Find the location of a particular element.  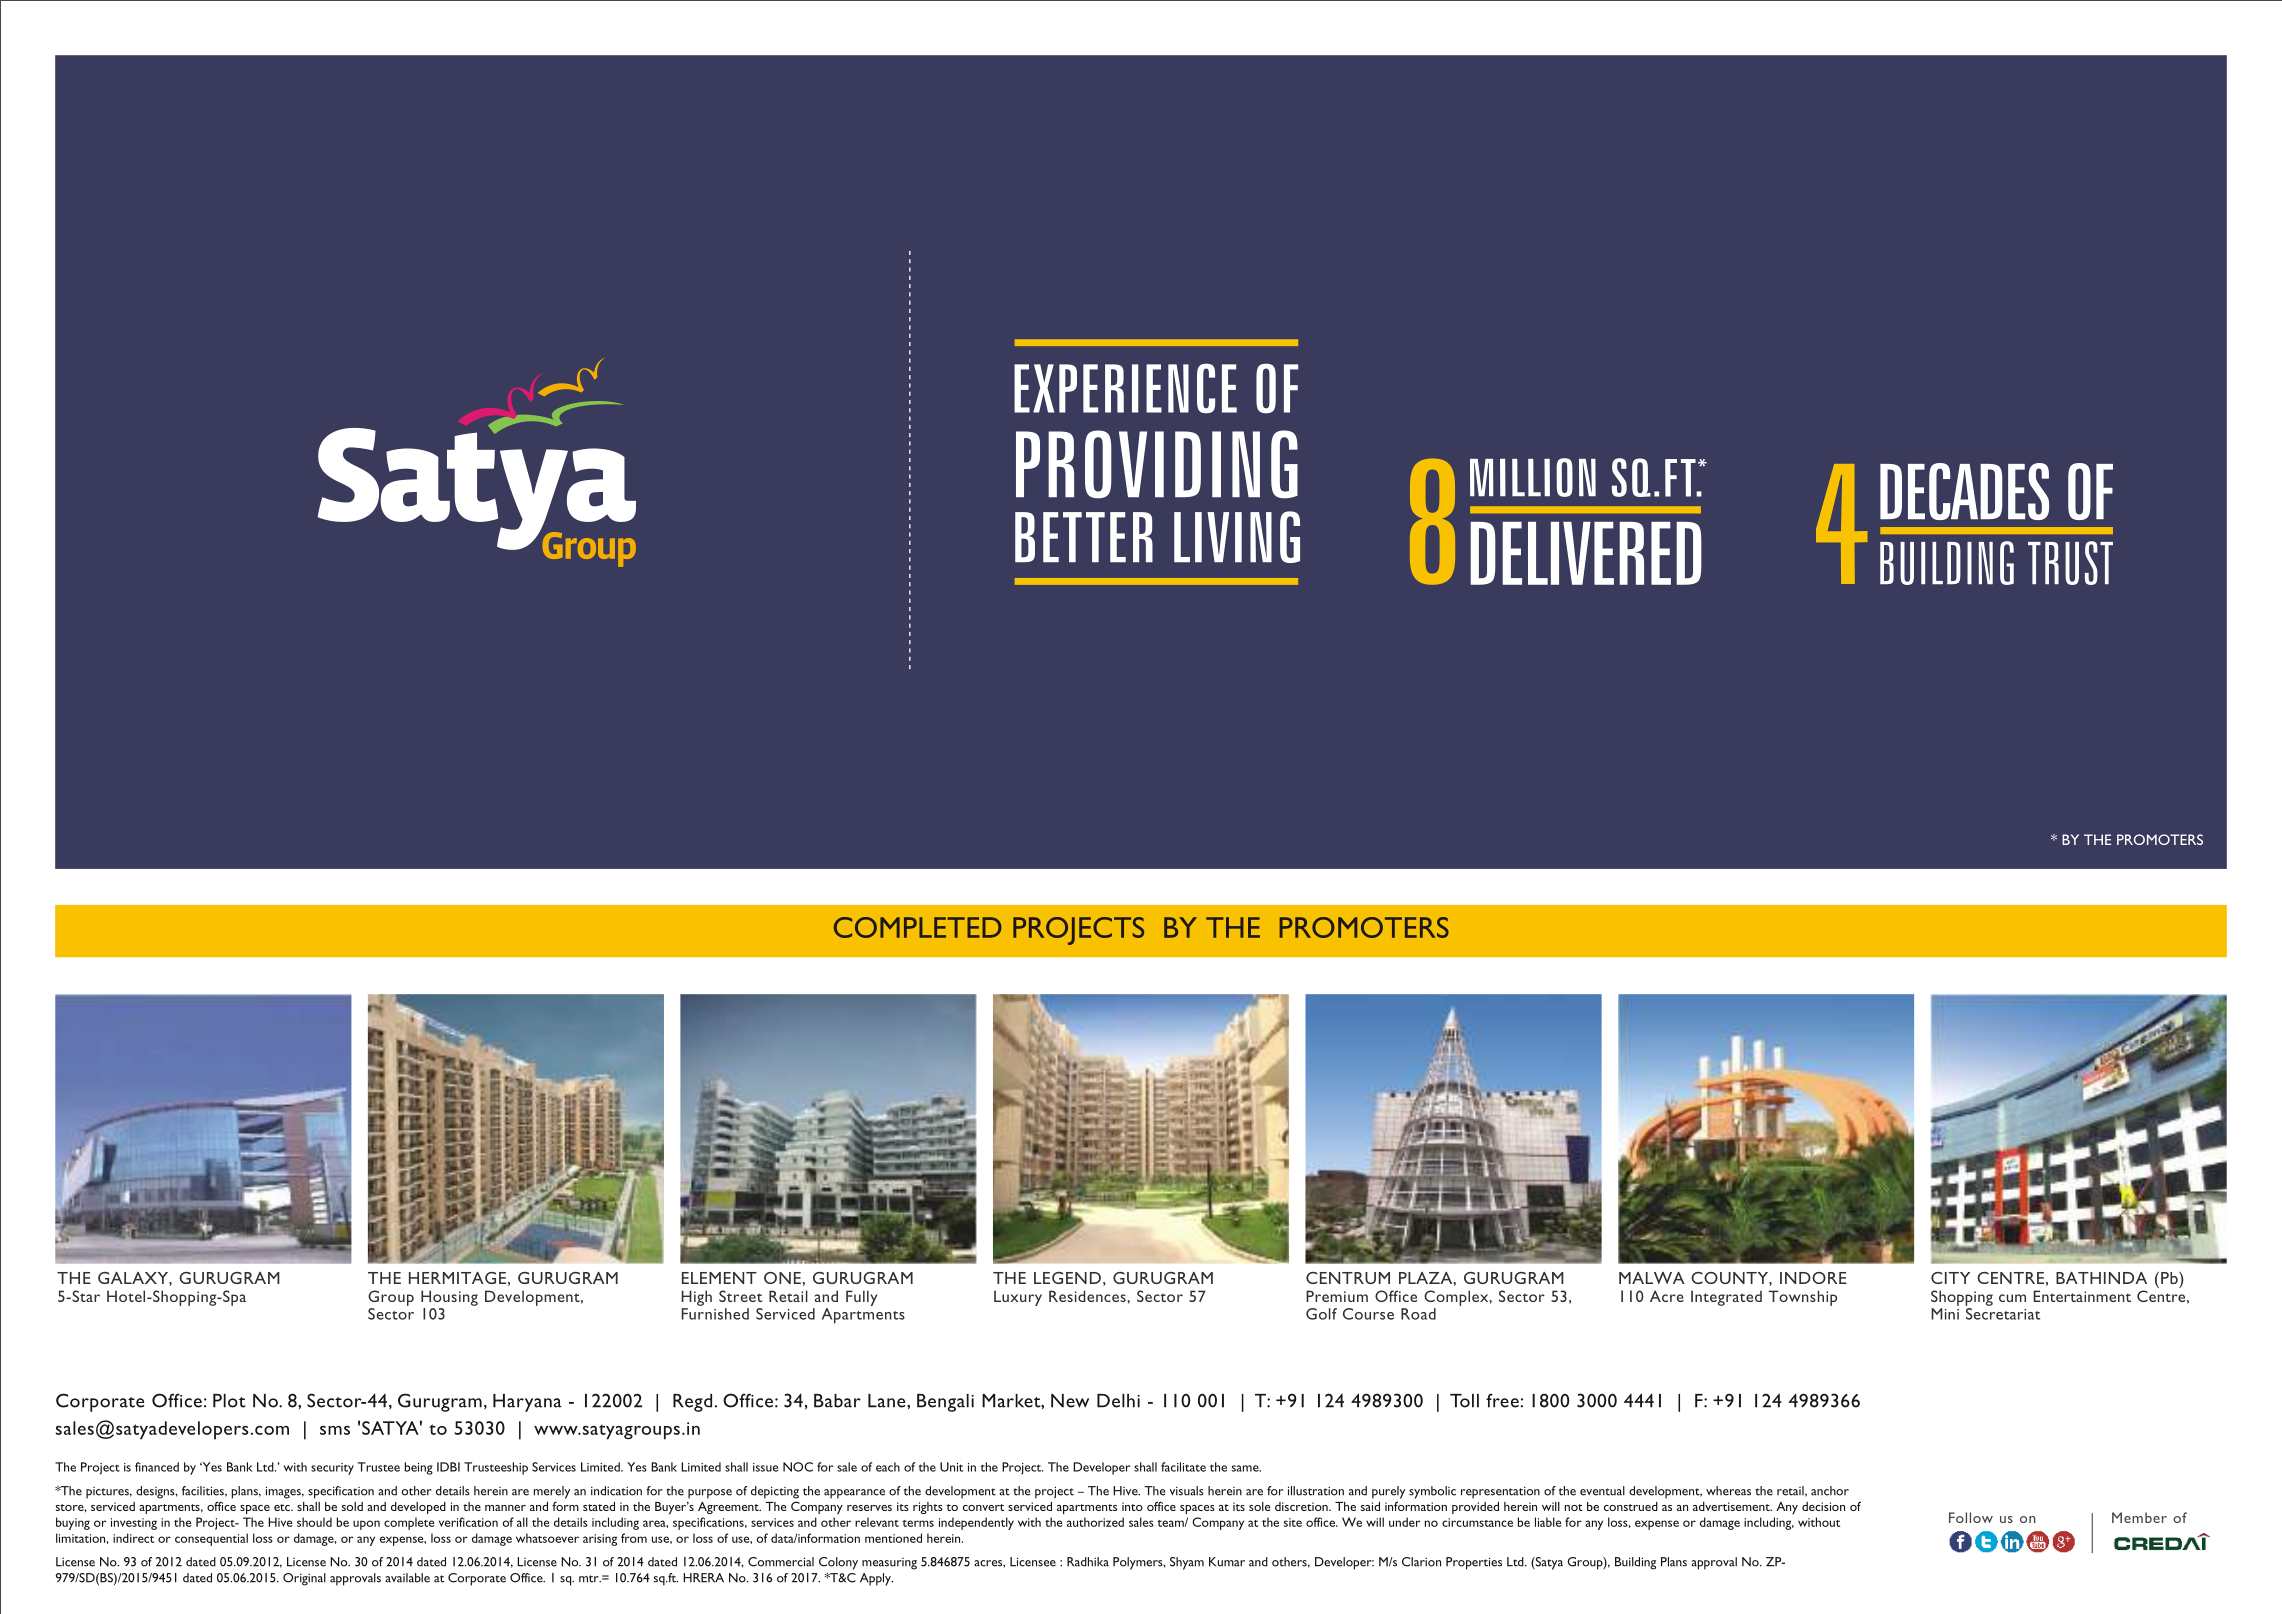

EXPERIENCE is located at coordinates (1125, 388).
